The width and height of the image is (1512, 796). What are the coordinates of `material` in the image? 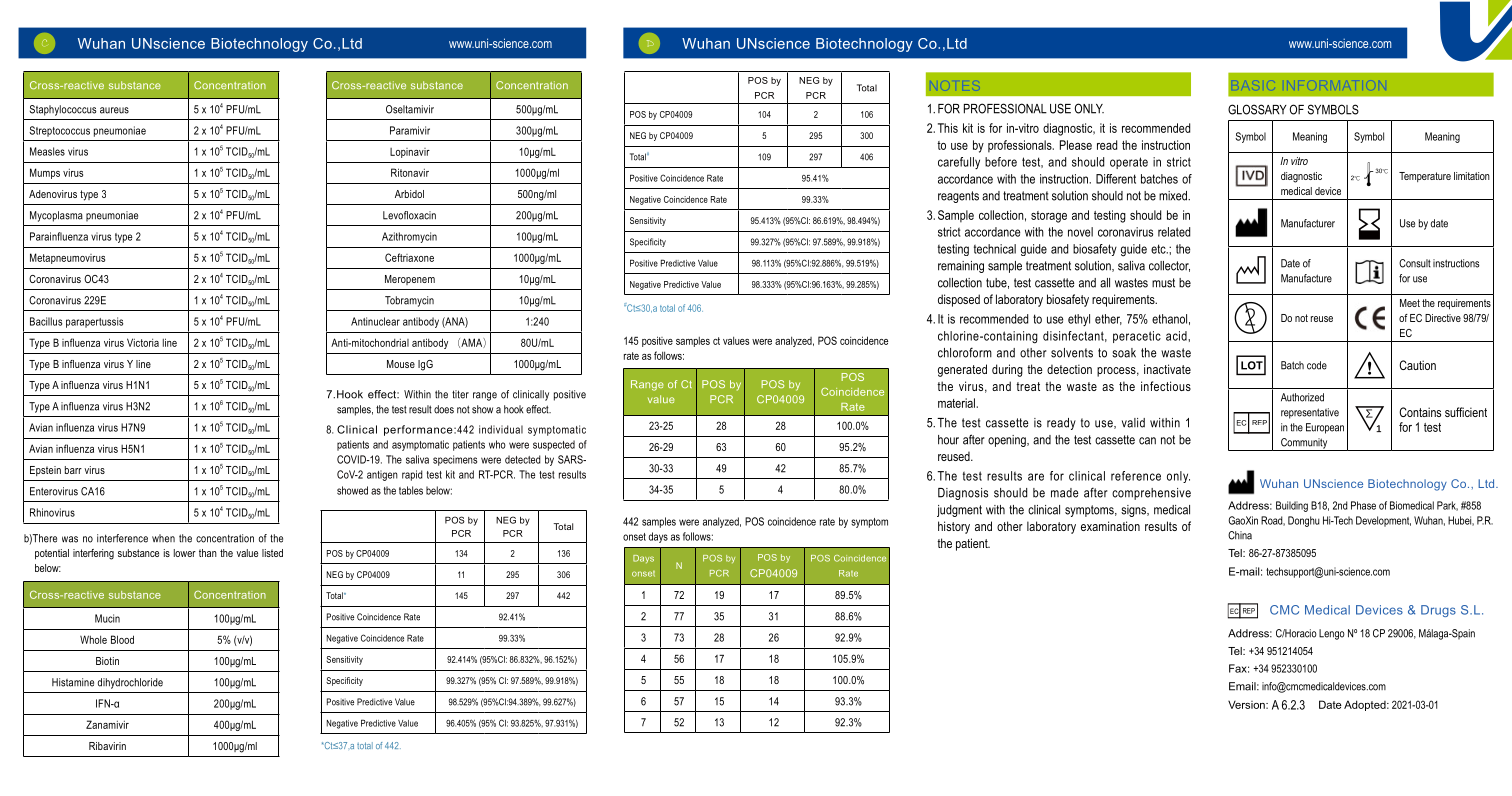 It's located at (957, 403).
